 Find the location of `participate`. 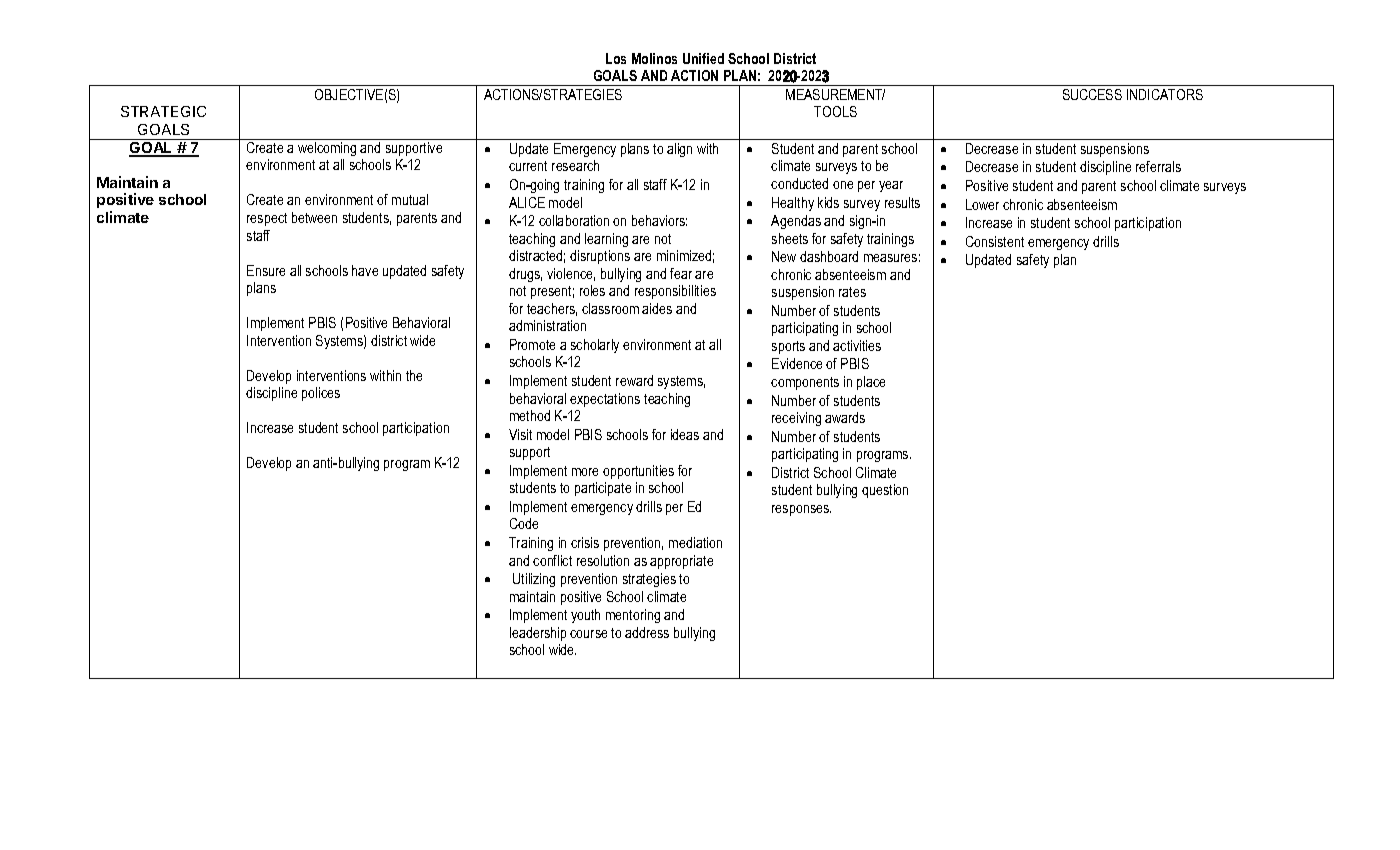

participate is located at coordinates (603, 489).
